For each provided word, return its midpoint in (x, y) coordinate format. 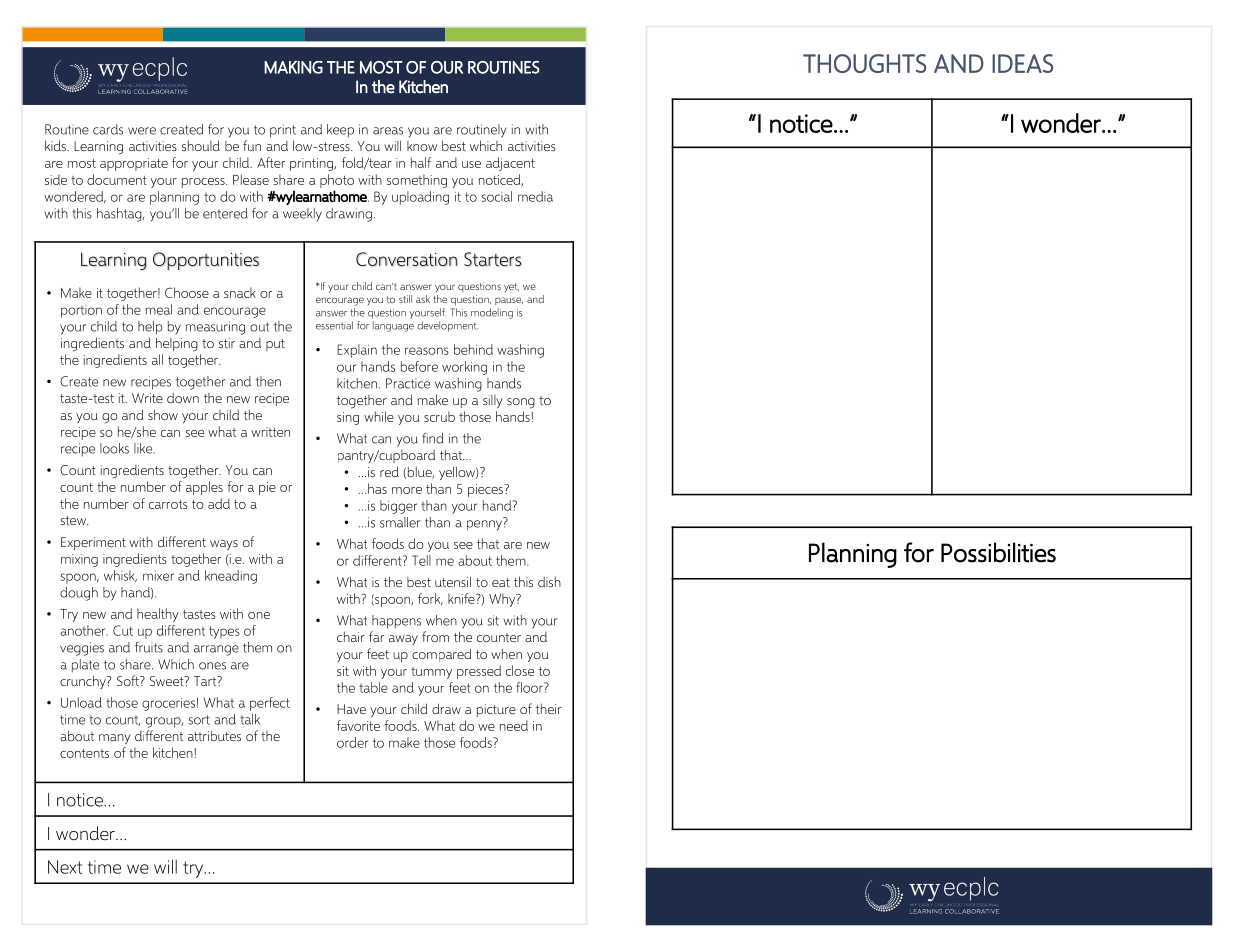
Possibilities (998, 552)
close (520, 670)
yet (511, 288)
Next (65, 867)
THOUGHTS (865, 63)
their (548, 708)
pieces (486, 490)
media (535, 196)
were (142, 131)
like (144, 448)
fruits (149, 647)
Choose (187, 292)
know (422, 146)
